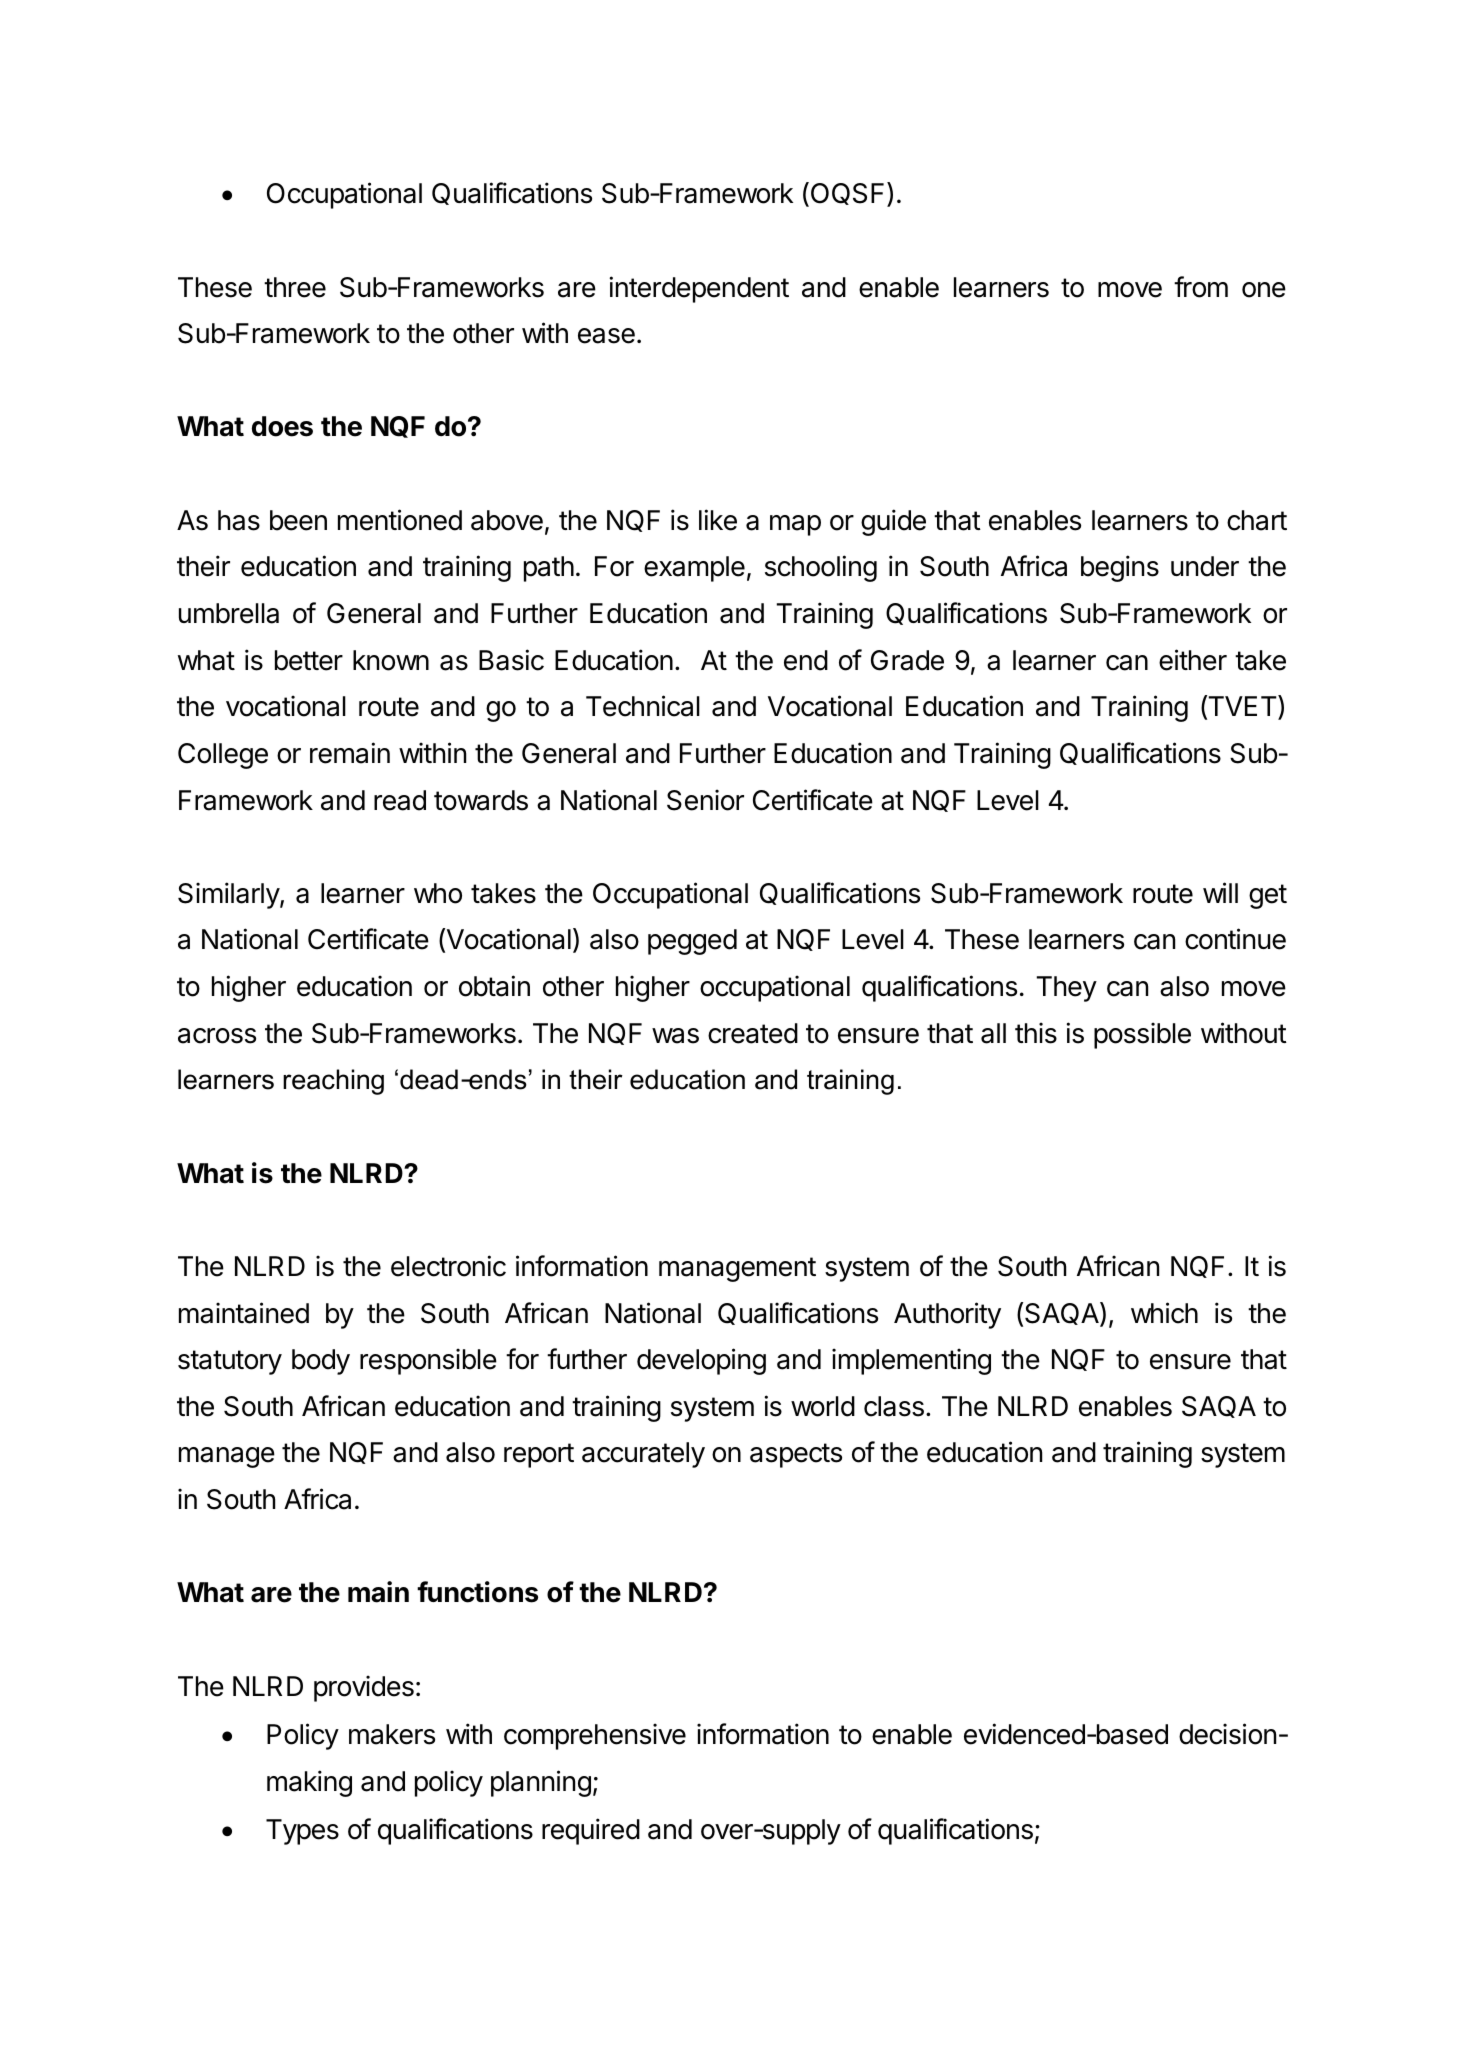 The height and width of the document is (2069, 1463). I want to click on from, so click(1201, 287).
